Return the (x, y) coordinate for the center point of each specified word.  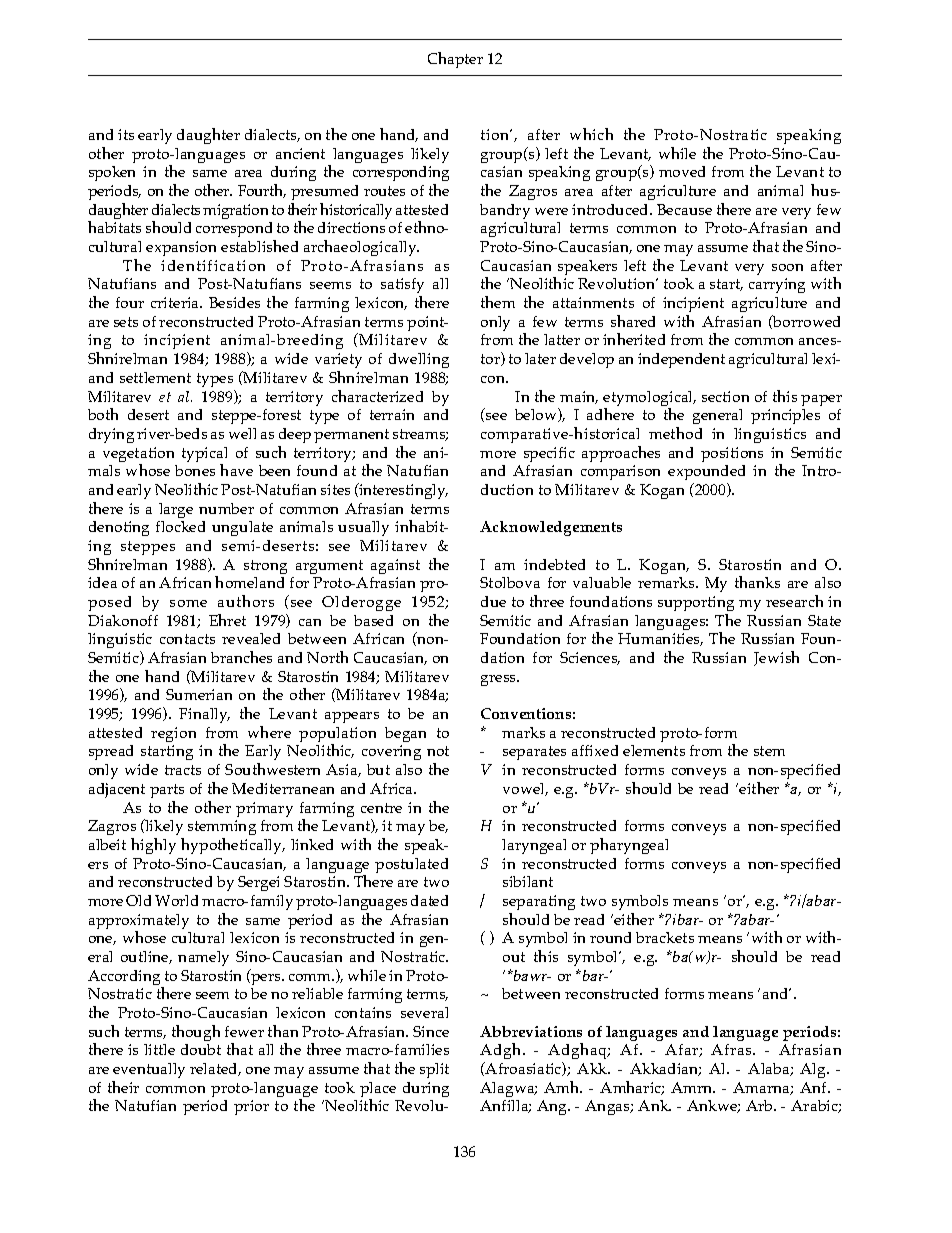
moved (682, 171)
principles (785, 416)
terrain (392, 414)
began (405, 734)
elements (654, 750)
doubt (201, 1049)
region (173, 734)
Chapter (455, 60)
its (126, 134)
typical (204, 456)
